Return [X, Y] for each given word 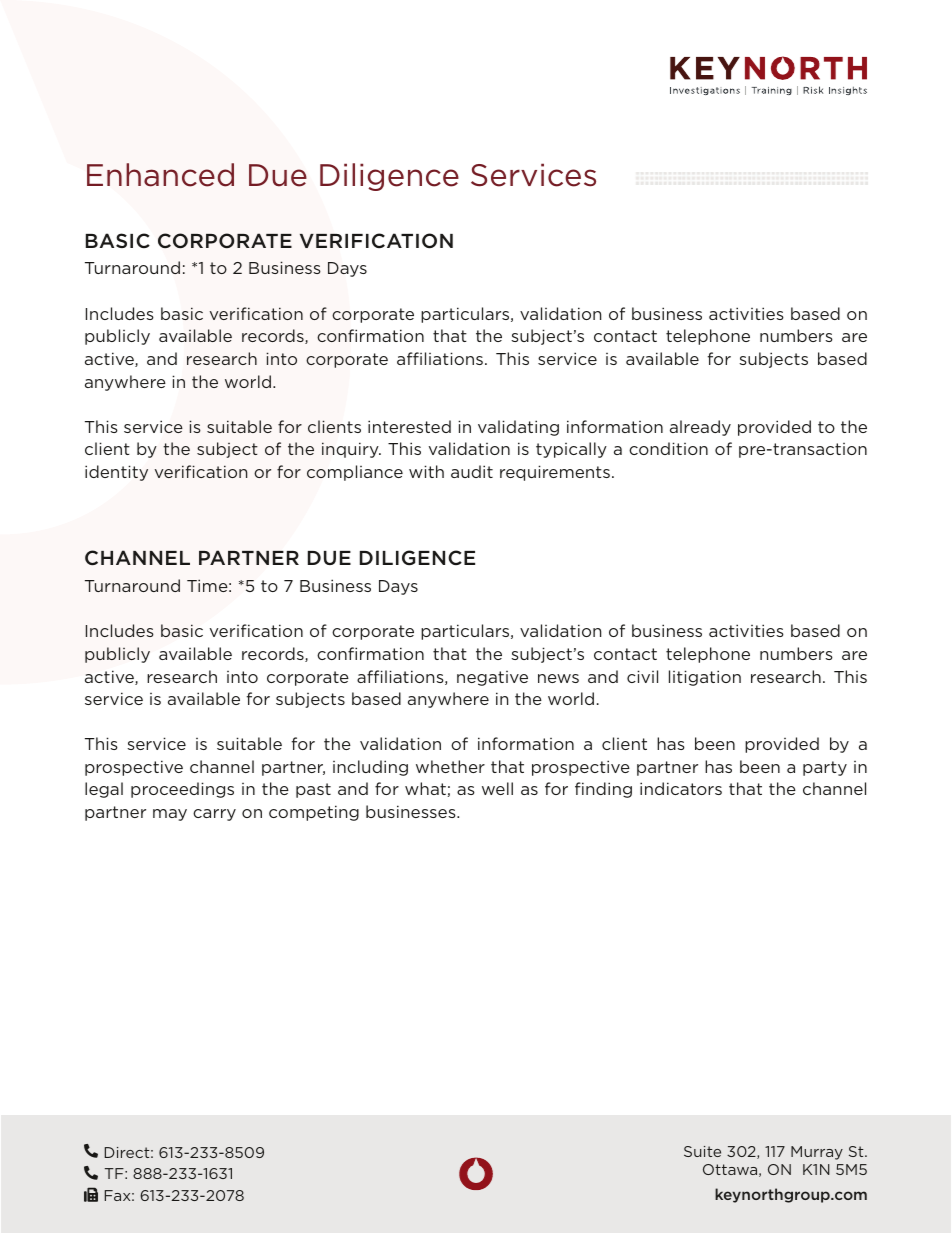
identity [116, 473]
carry [214, 815]
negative [492, 678]
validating [518, 428]
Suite [702, 1151]
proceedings [182, 790]
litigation [705, 678]
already [700, 428]
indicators [681, 788]
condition [668, 448]
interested [409, 426]
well [497, 788]
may [170, 815]
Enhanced [160, 175]
